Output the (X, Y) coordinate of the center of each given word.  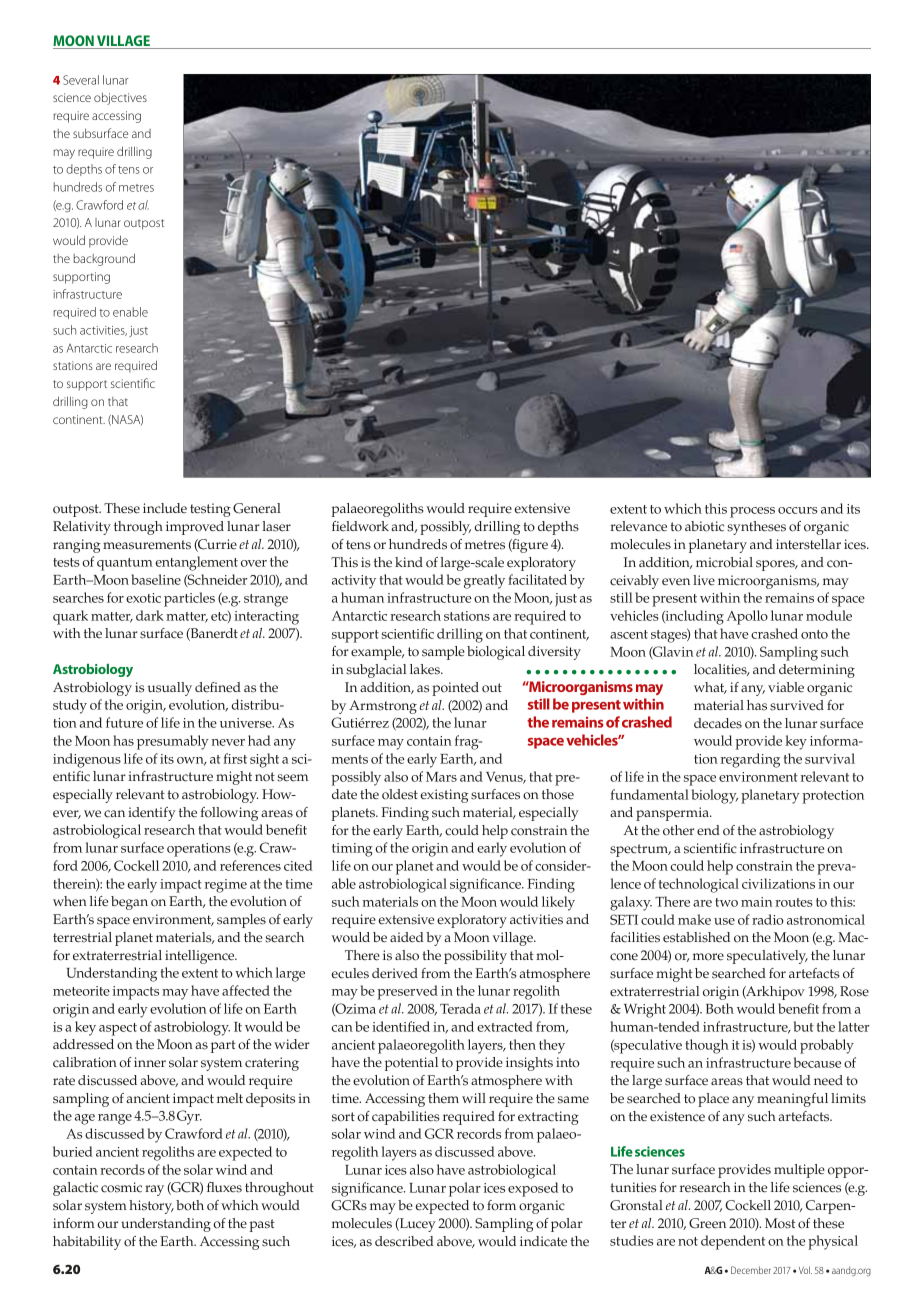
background (104, 259)
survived (797, 705)
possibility (475, 957)
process (752, 512)
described (404, 1241)
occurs (798, 510)
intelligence (201, 957)
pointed (455, 689)
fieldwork (360, 526)
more (708, 957)
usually (170, 689)
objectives (120, 99)
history (151, 1207)
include (165, 508)
